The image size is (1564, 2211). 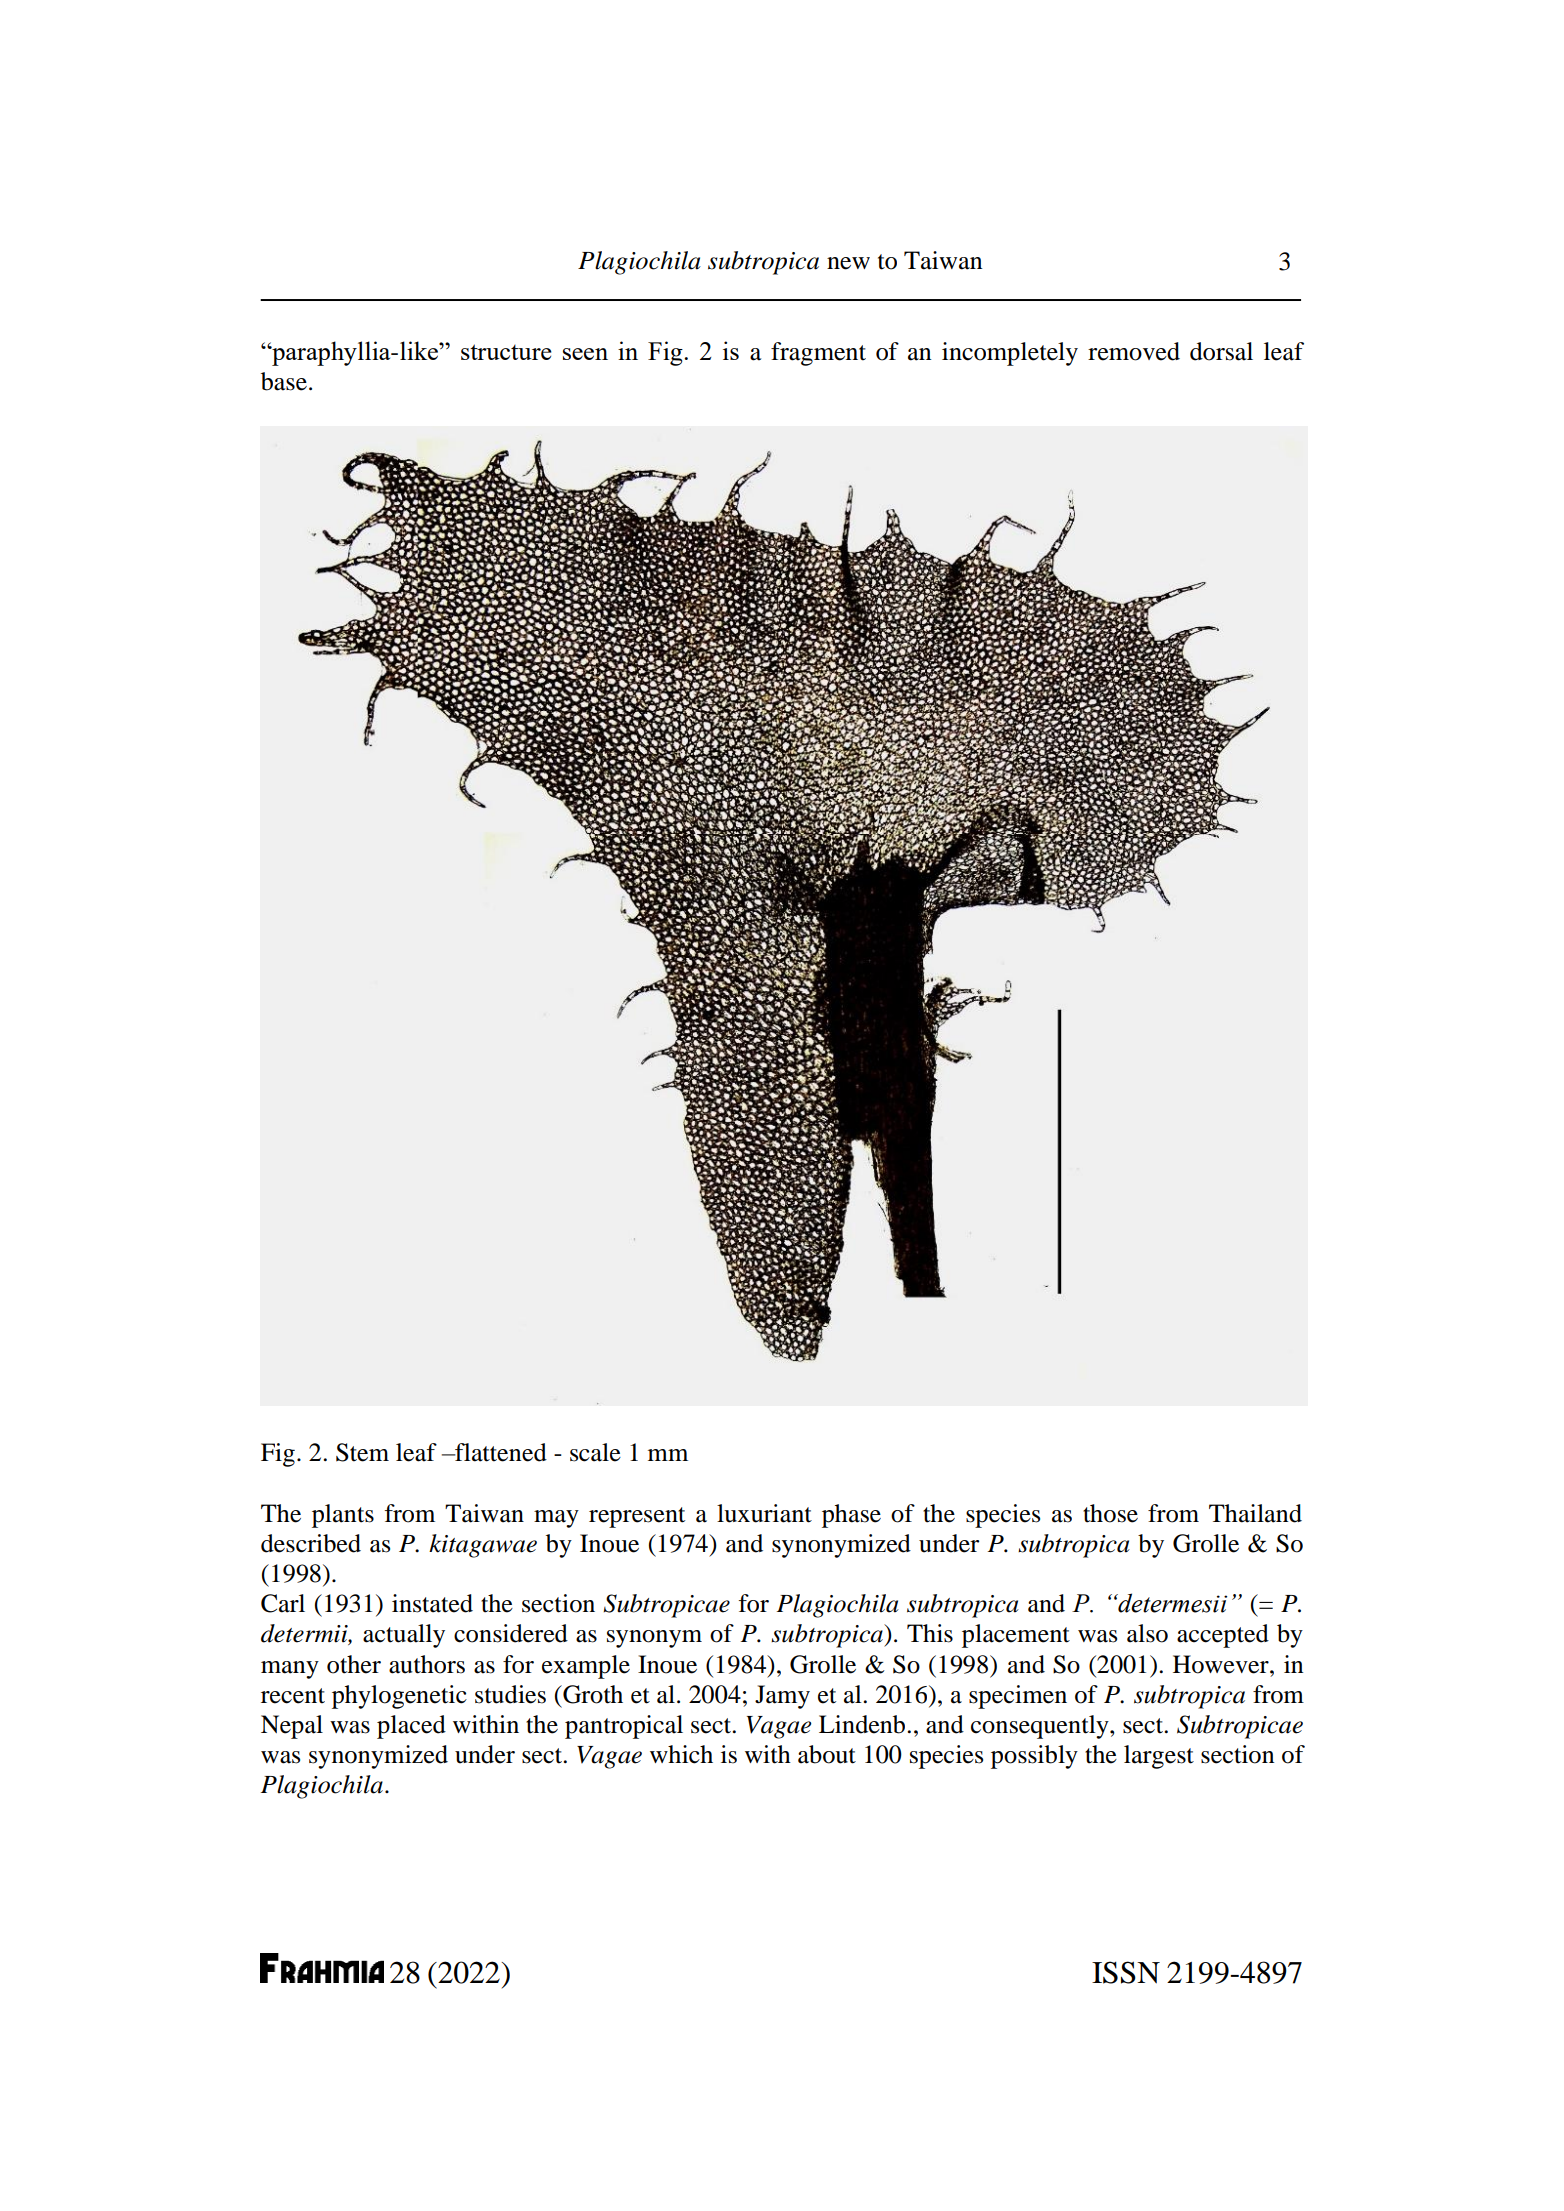 I want to click on fragment, so click(x=818, y=354).
